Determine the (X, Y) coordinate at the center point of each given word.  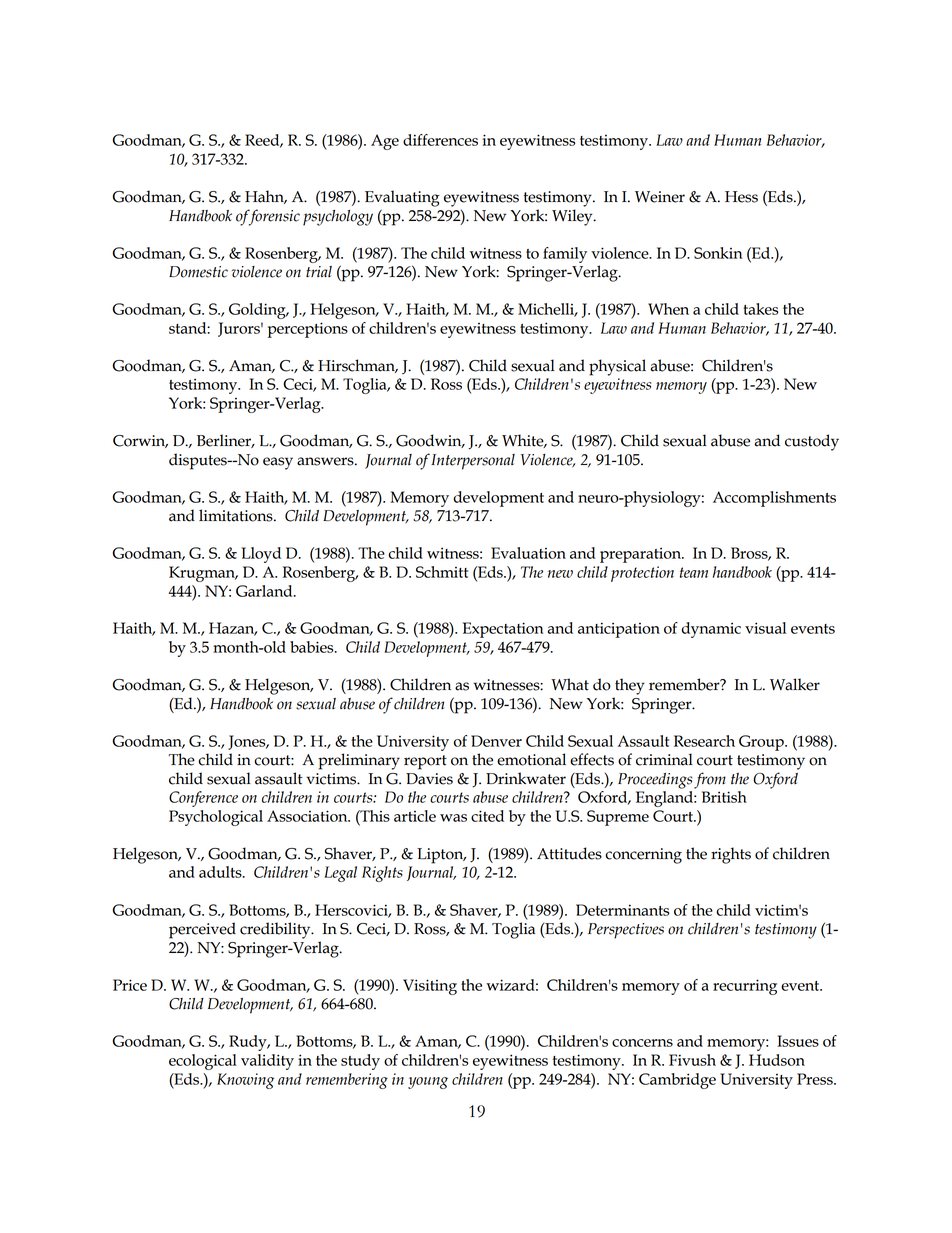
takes (760, 309)
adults (221, 872)
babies (313, 647)
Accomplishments (774, 499)
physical (617, 367)
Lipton (441, 856)
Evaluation (528, 553)
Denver (496, 741)
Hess (741, 197)
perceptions (308, 330)
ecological (203, 1062)
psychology (338, 218)
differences (440, 140)
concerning (643, 856)
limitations (237, 515)
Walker (795, 684)
